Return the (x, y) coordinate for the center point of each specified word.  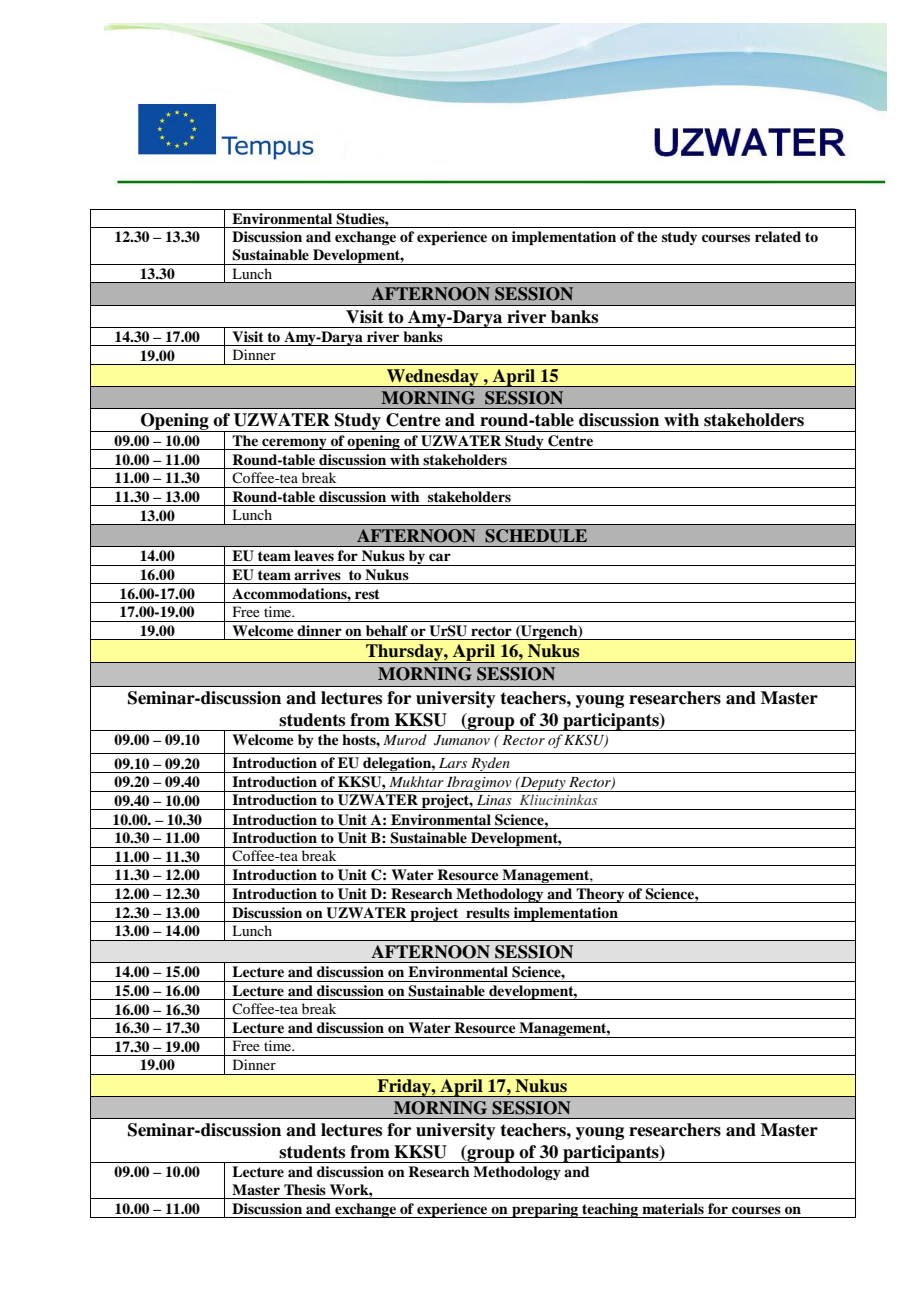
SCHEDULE (536, 536)
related (778, 236)
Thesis (305, 1189)
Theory (600, 895)
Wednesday (433, 378)
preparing (545, 1210)
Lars (453, 763)
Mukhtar (416, 781)
